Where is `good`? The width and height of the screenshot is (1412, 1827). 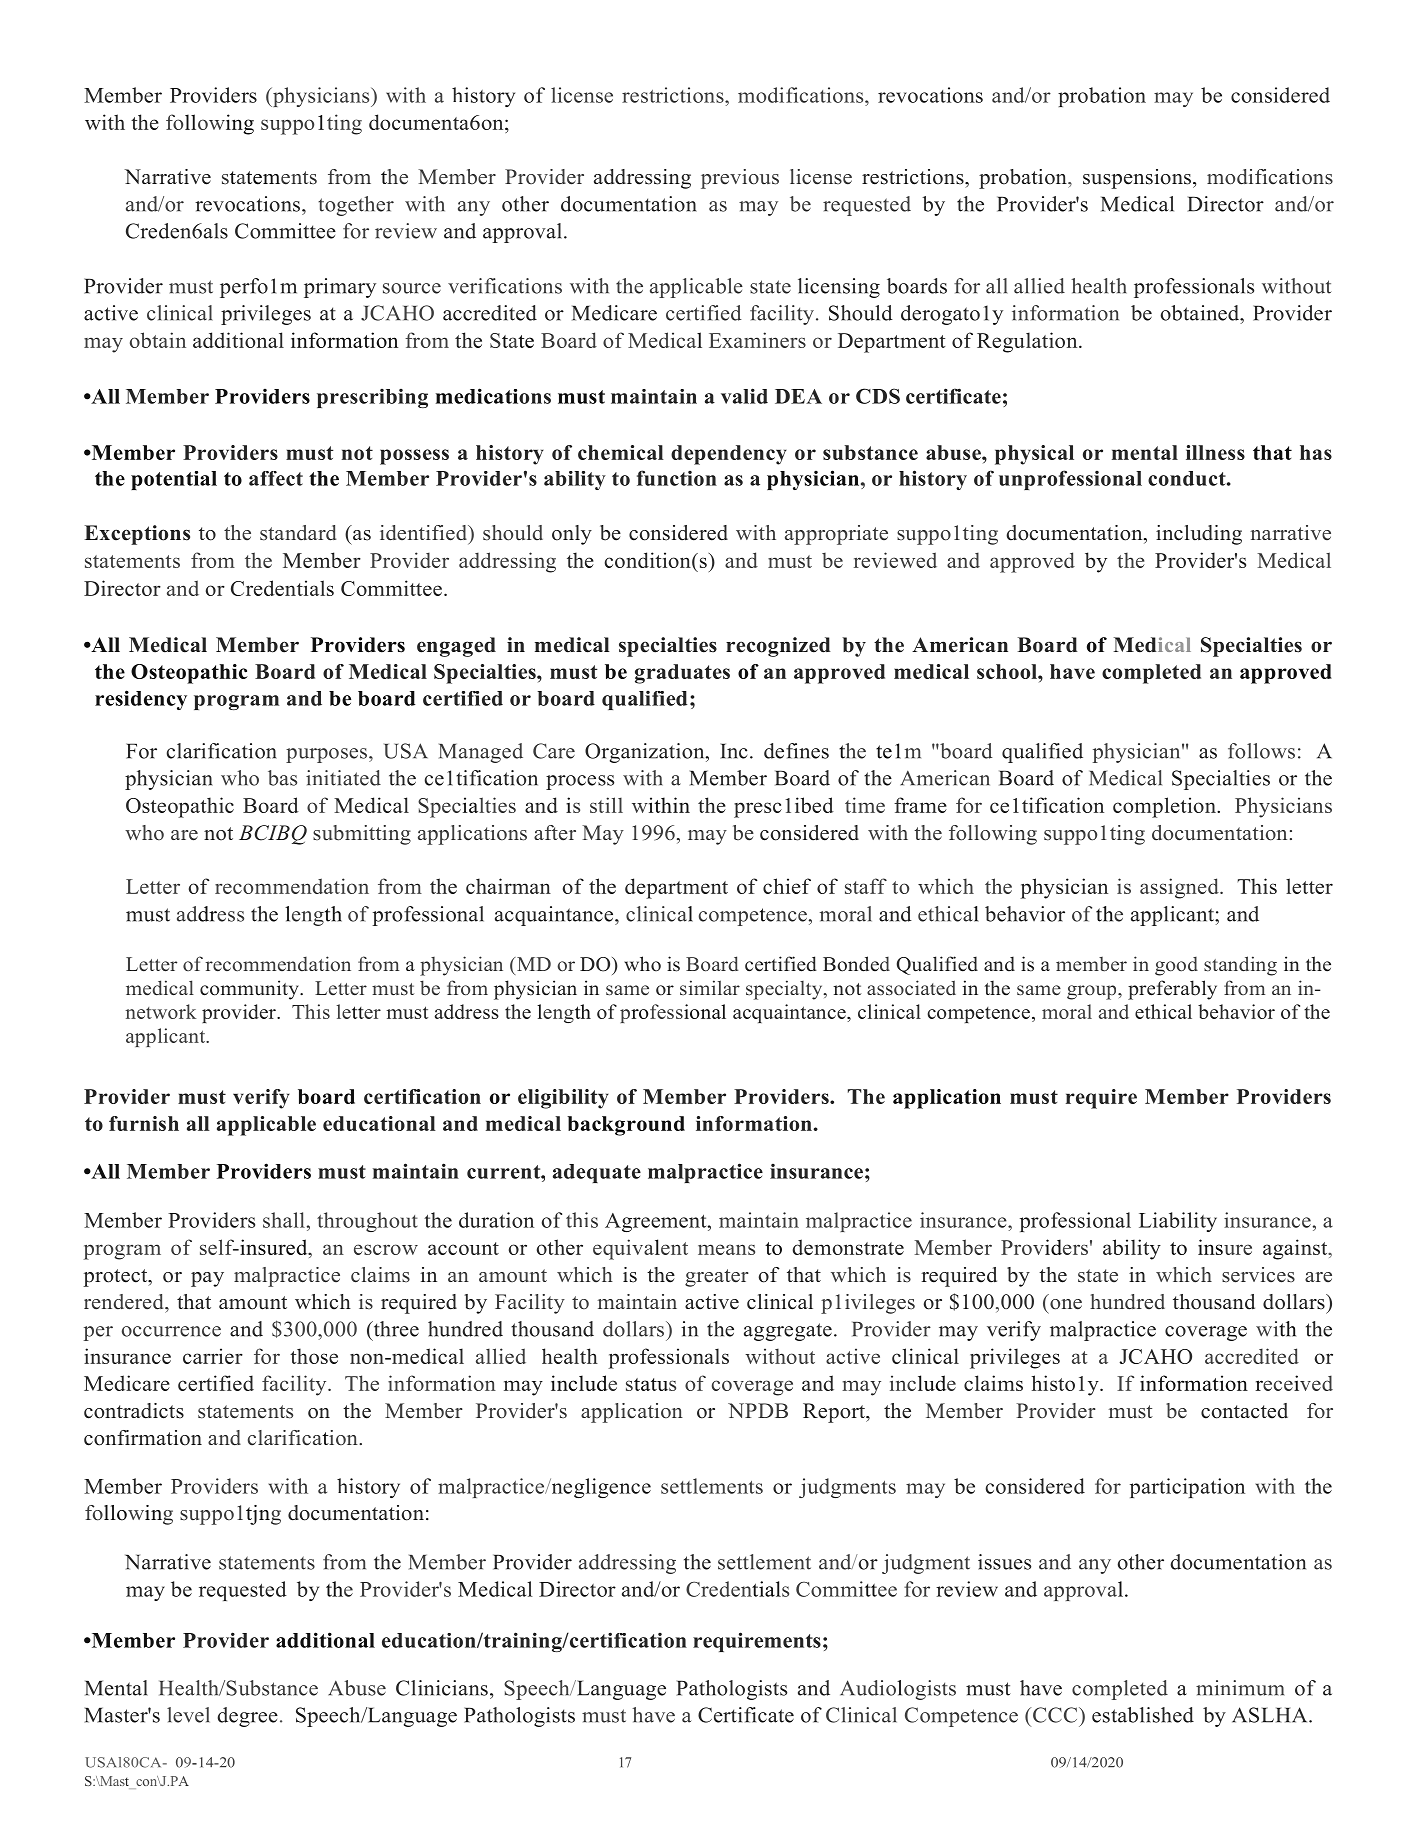
good is located at coordinates (1176, 966).
